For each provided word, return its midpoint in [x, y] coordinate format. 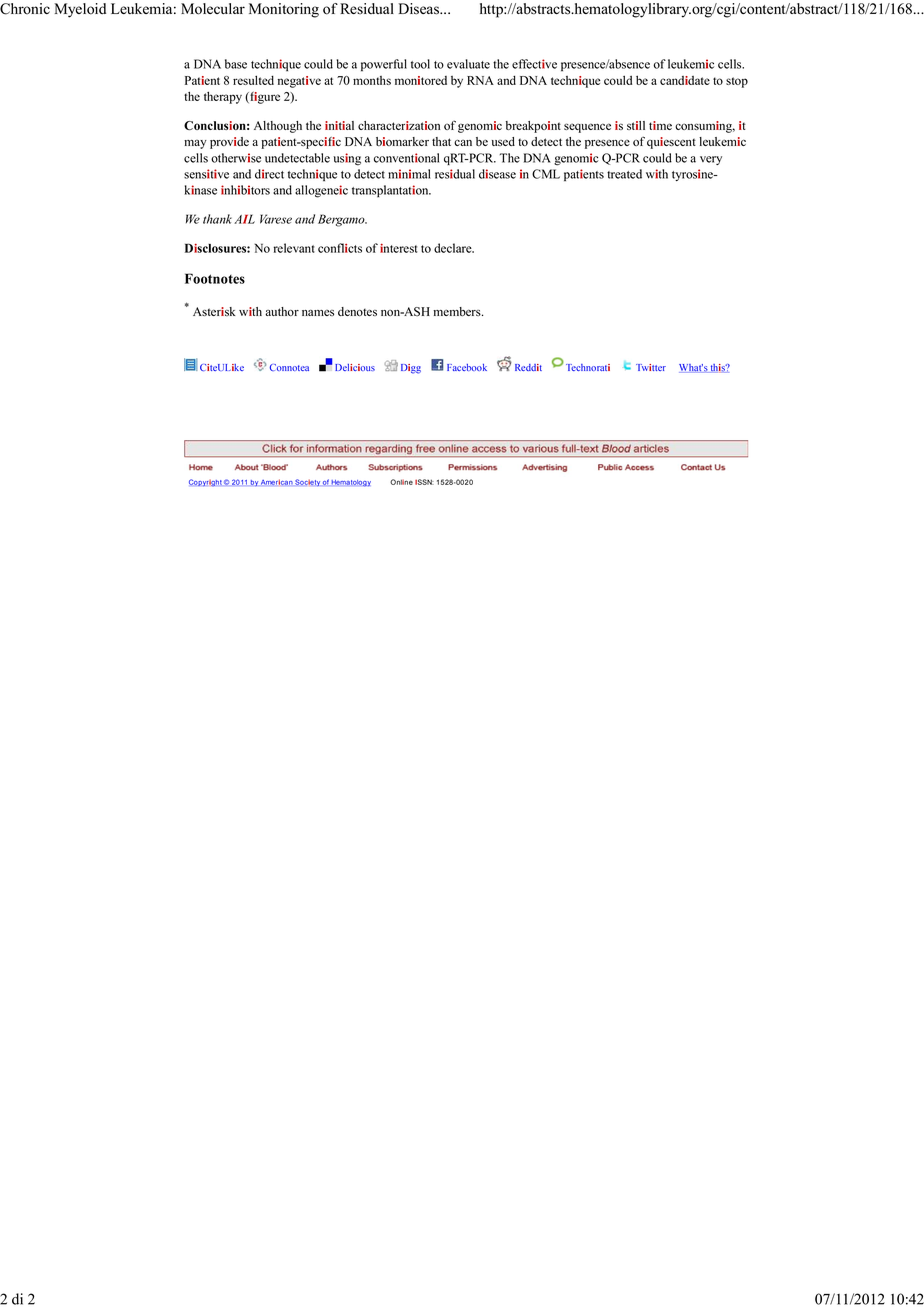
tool [420, 64]
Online [401, 482]
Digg [411, 369]
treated [624, 174]
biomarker [402, 141]
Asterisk [214, 311]
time [660, 125]
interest [398, 248]
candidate [685, 80]
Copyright [205, 483]
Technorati [588, 367]
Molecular [213, 9]
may [195, 144]
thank [217, 219]
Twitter [651, 367]
